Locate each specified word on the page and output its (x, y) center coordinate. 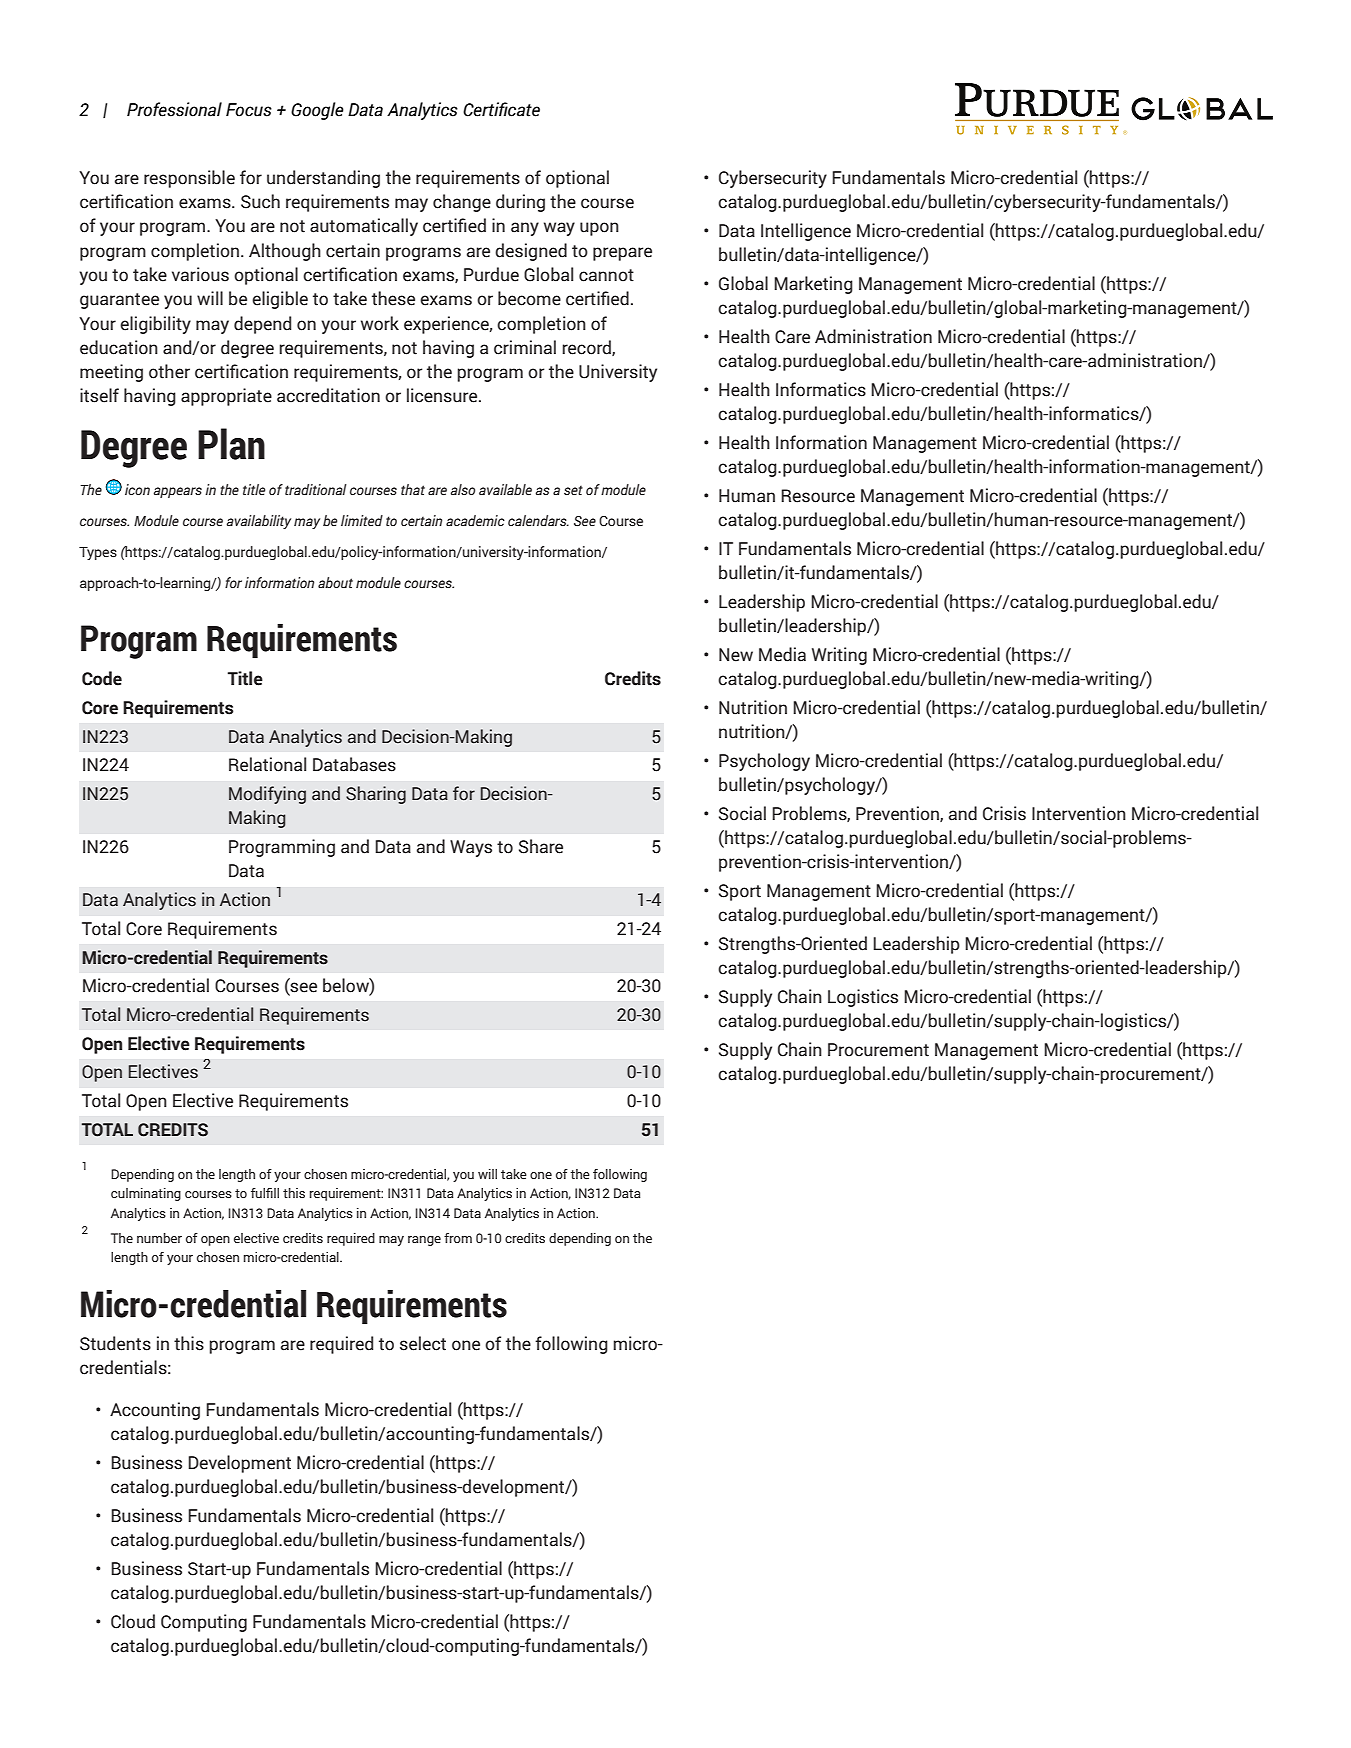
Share (541, 846)
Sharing (376, 795)
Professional (174, 109)
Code (102, 678)
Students (115, 1343)
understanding (323, 179)
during (520, 203)
